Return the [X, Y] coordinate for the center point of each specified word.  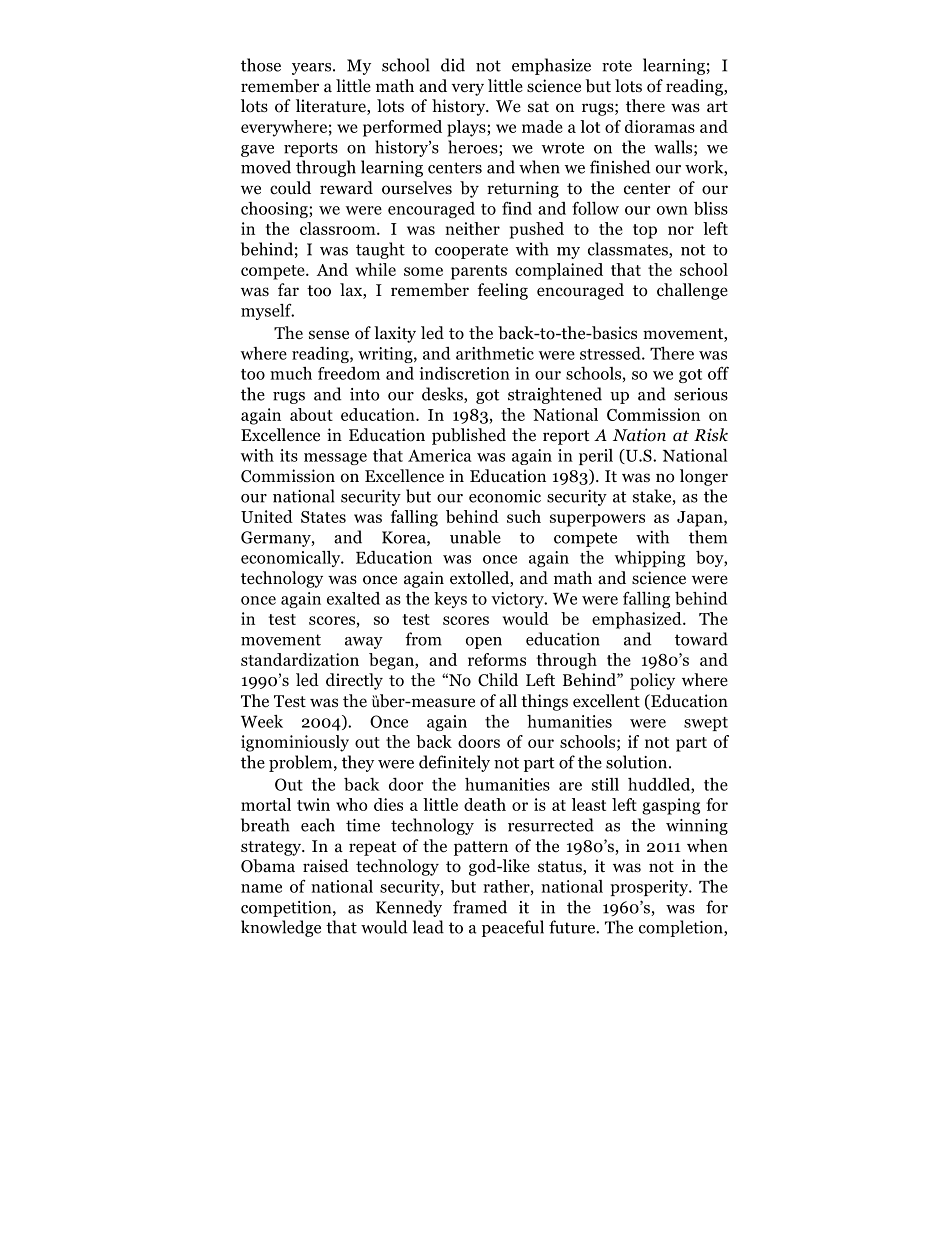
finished [620, 167]
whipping [650, 559]
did [453, 65]
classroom [339, 228]
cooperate [471, 251]
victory [518, 600]
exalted [353, 598]
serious [701, 394]
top [645, 231]
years [311, 69]
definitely [454, 763]
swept [706, 724]
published [469, 436]
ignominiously [295, 743]
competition [287, 909]
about [311, 414]
